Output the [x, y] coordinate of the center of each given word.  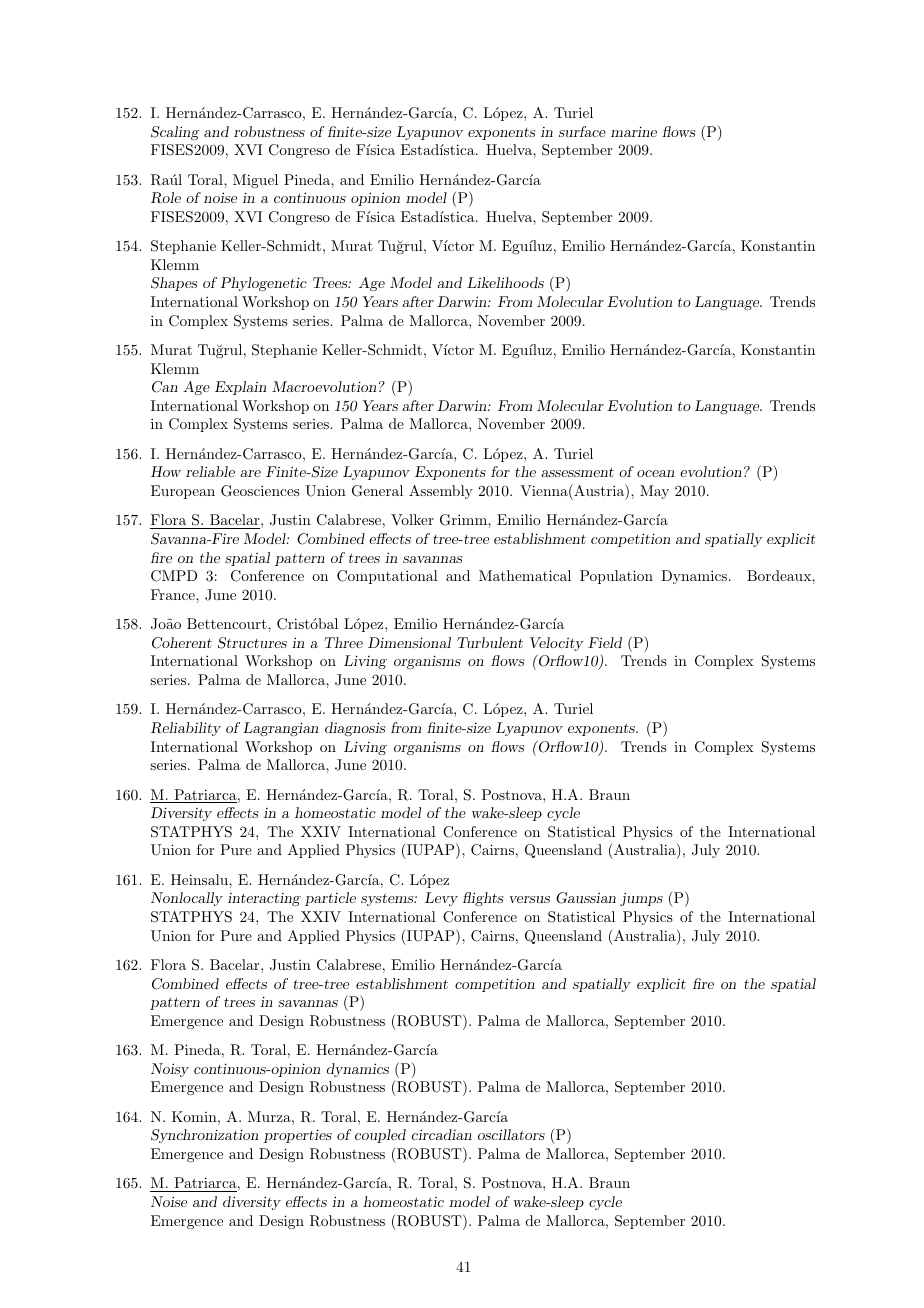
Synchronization [204, 1136]
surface [582, 131]
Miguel [255, 181]
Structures [252, 643]
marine [634, 131]
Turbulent [490, 642]
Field [605, 642]
